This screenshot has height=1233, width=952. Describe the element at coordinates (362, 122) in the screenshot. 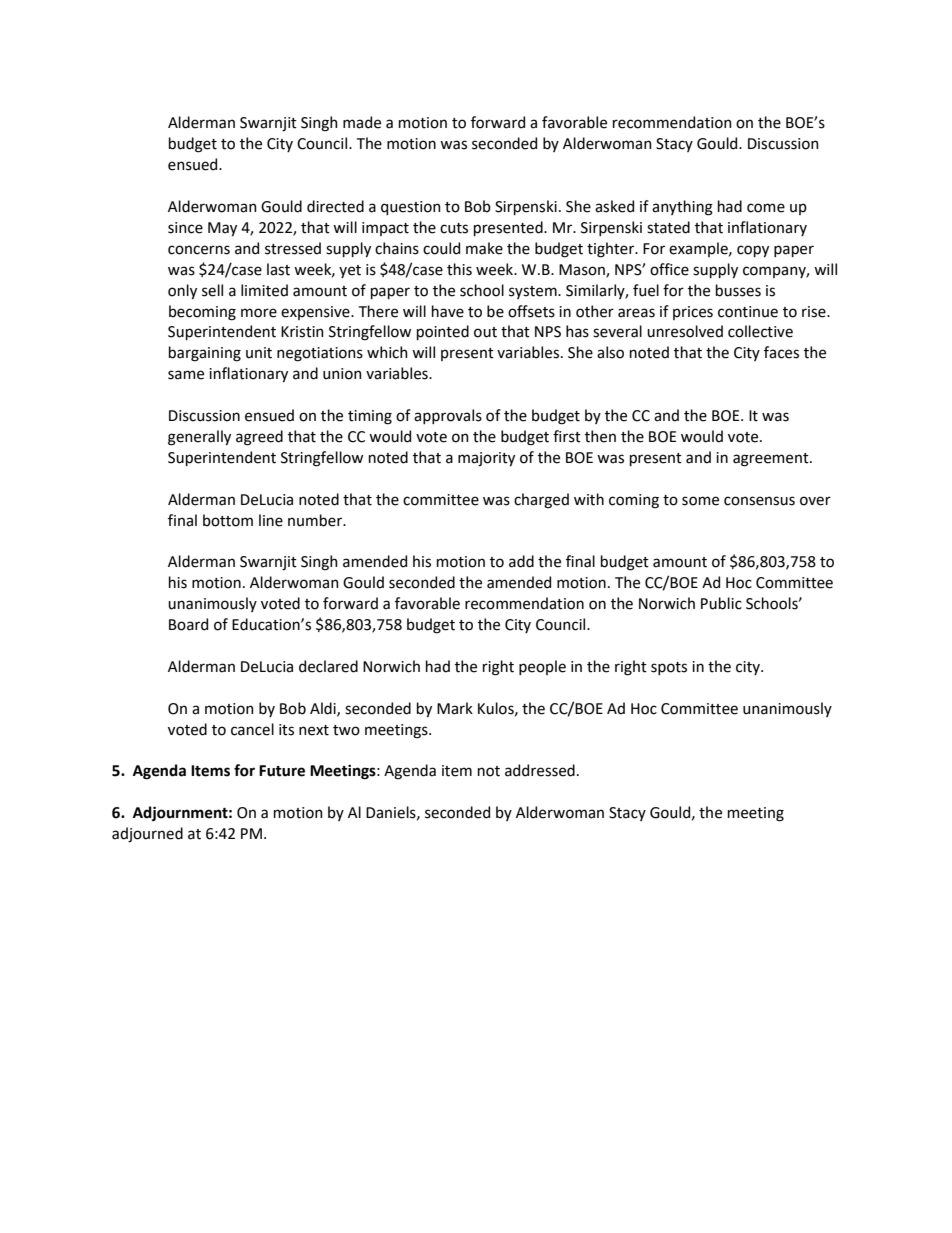

I see `made` at that location.
